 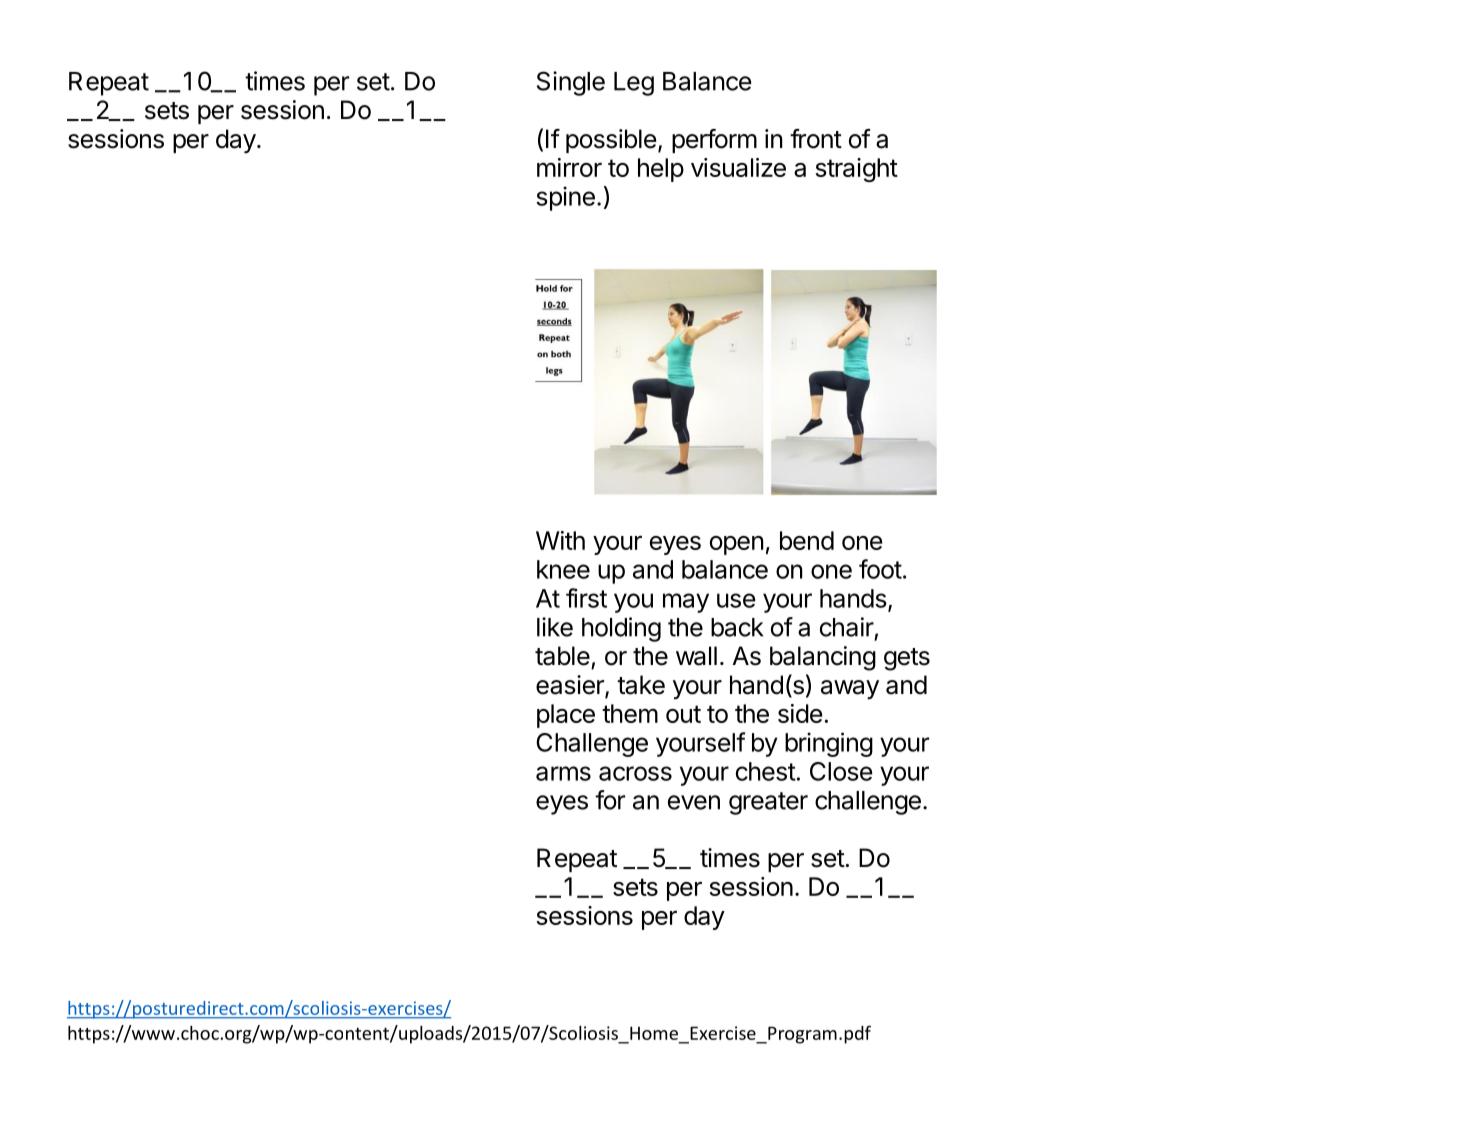 What do you see at coordinates (738, 167) in the screenshot?
I see `visualize` at bounding box center [738, 167].
